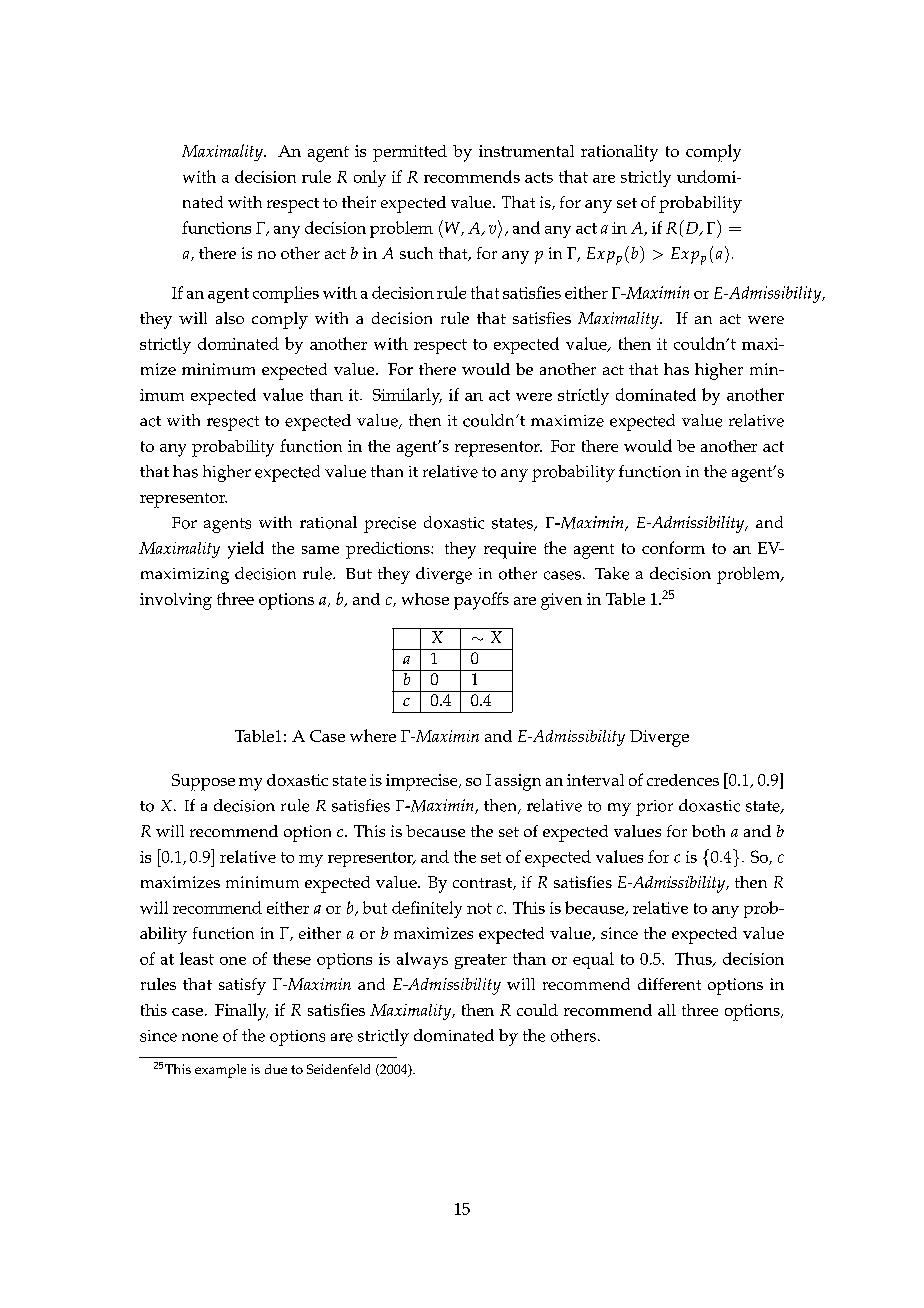 The height and width of the page is (1308, 924). What do you see at coordinates (407, 396) in the page?
I see `Similarly` at bounding box center [407, 396].
